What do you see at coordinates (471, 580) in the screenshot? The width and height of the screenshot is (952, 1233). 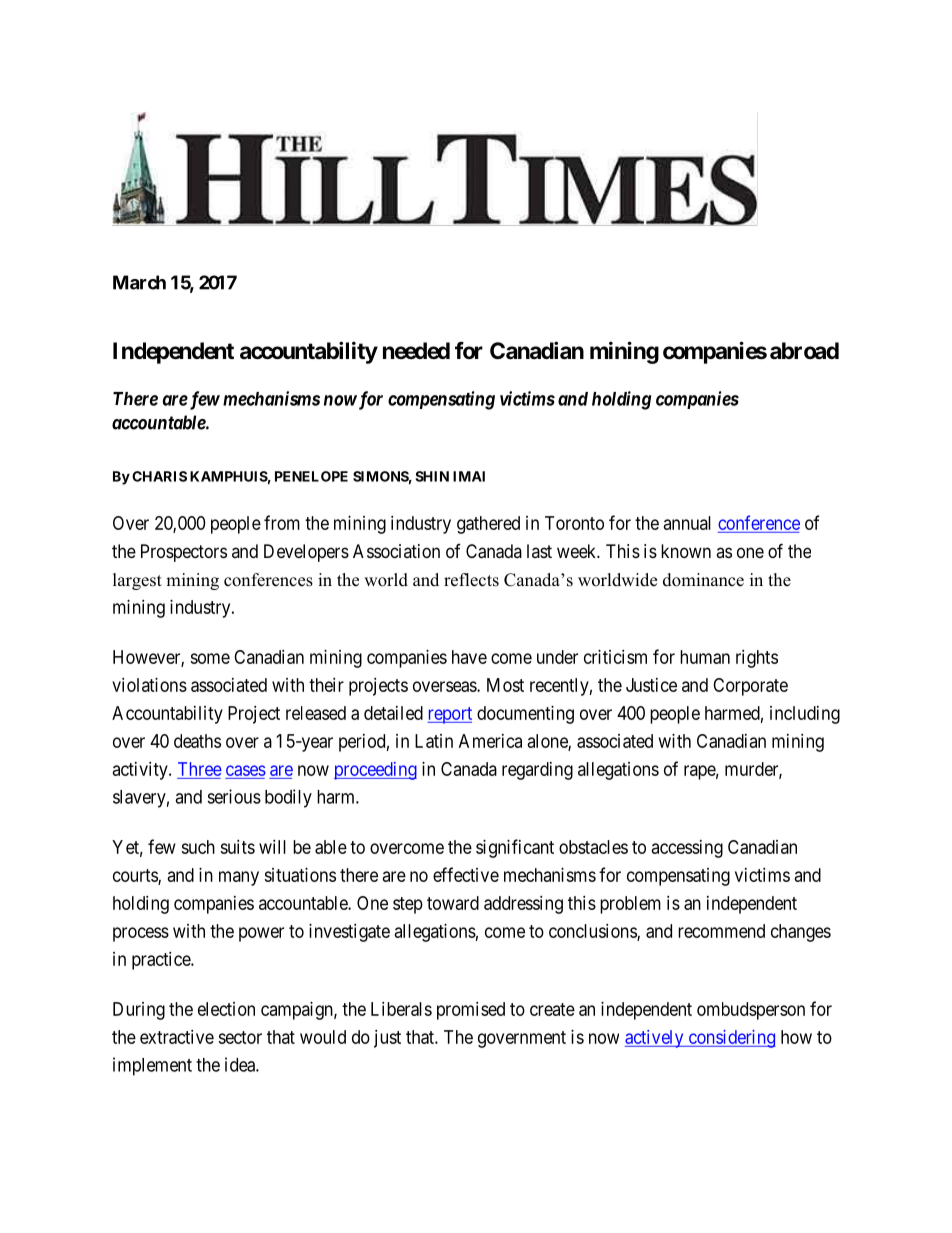 I see `reflects` at bounding box center [471, 580].
